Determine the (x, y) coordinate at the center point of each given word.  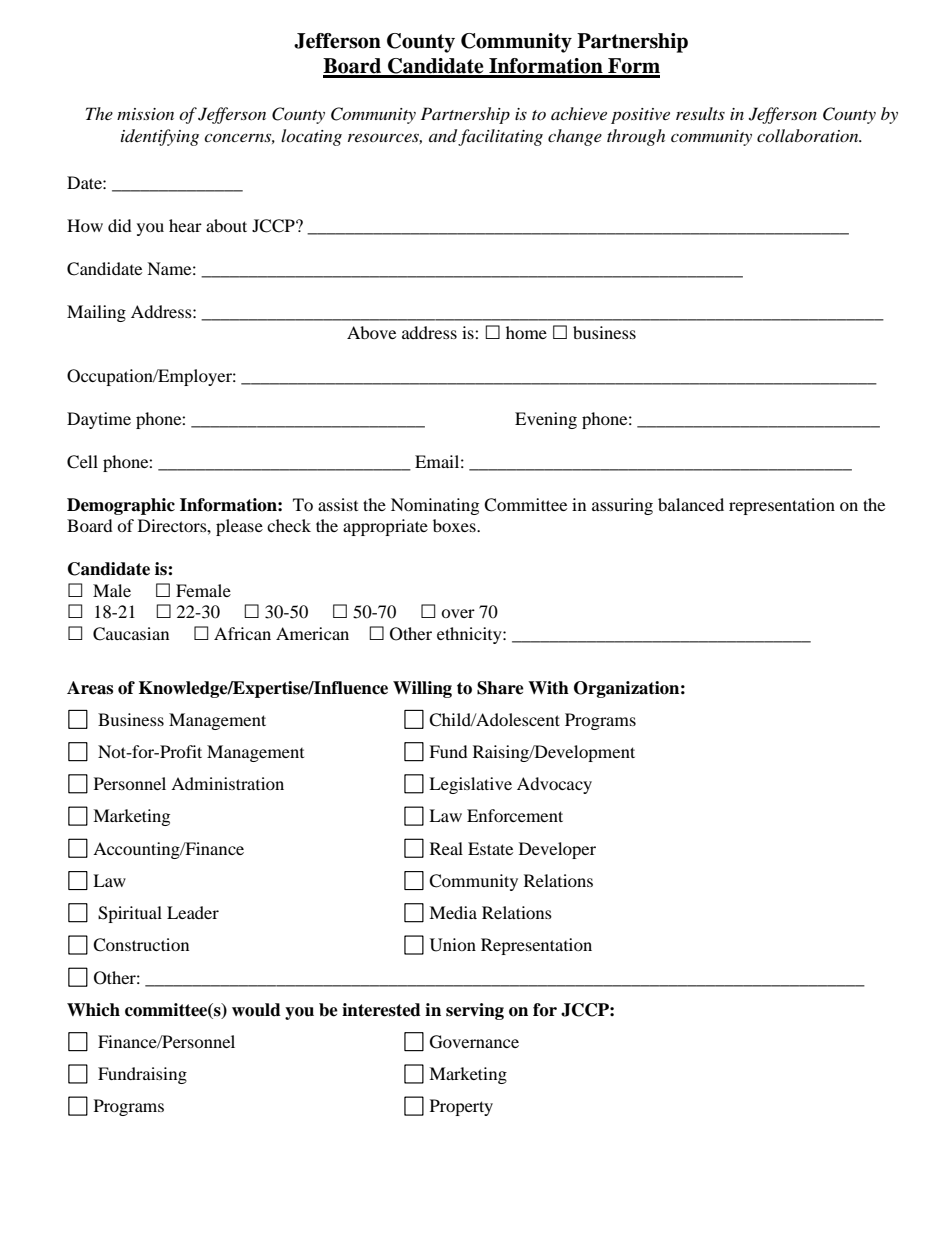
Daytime (99, 420)
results (700, 113)
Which (93, 1010)
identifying (160, 137)
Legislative (470, 785)
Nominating (435, 506)
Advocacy (554, 785)
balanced (691, 504)
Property (461, 1107)
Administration (227, 783)
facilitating (500, 137)
